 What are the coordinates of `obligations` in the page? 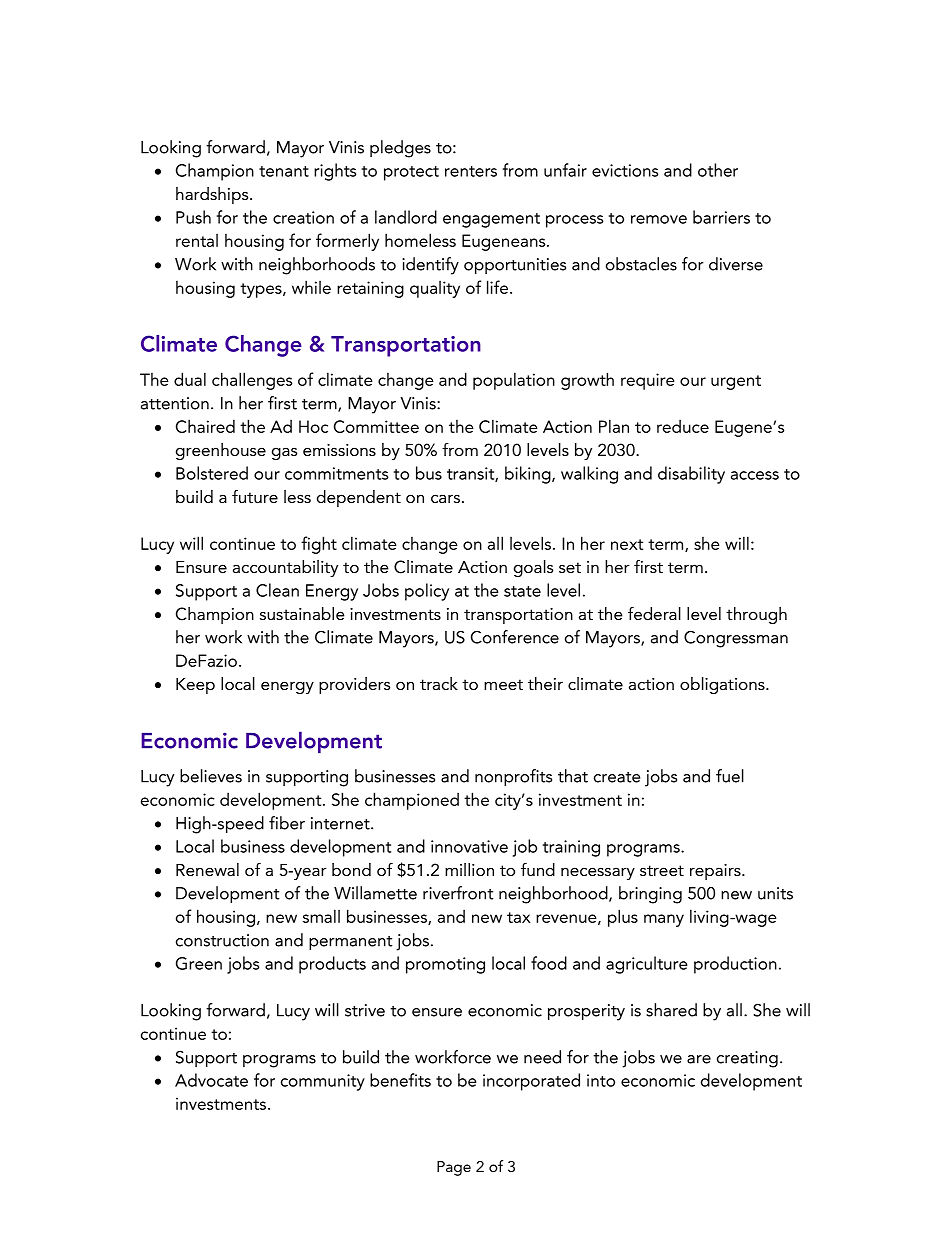 It's located at (723, 685).
